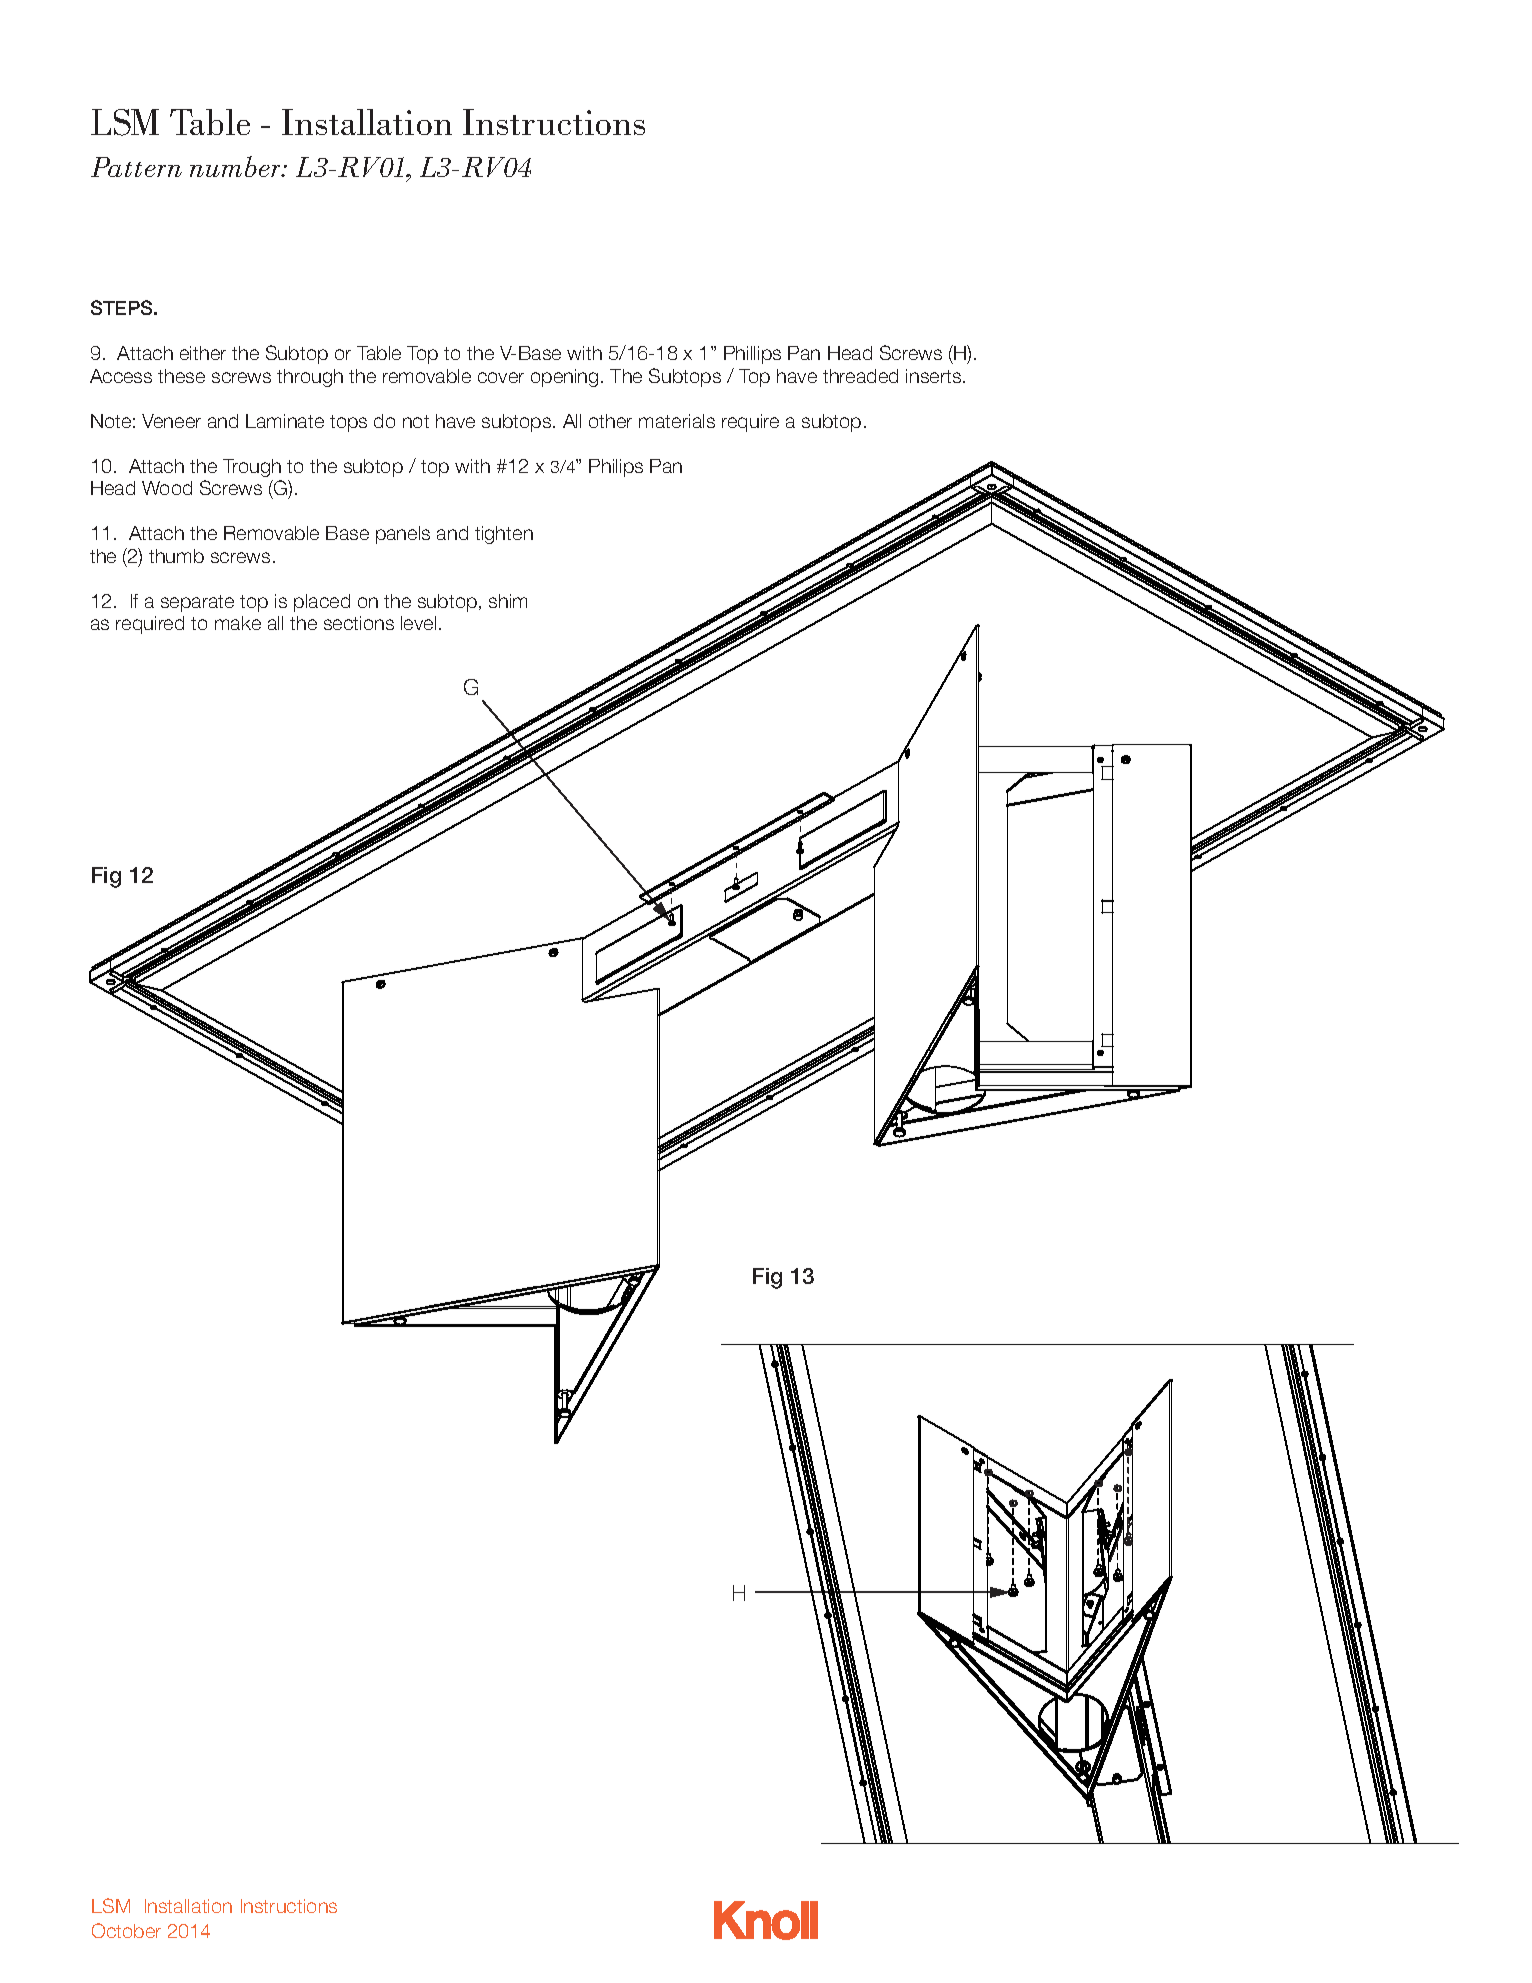 The width and height of the image is (1532, 1983). I want to click on shim, so click(508, 601).
